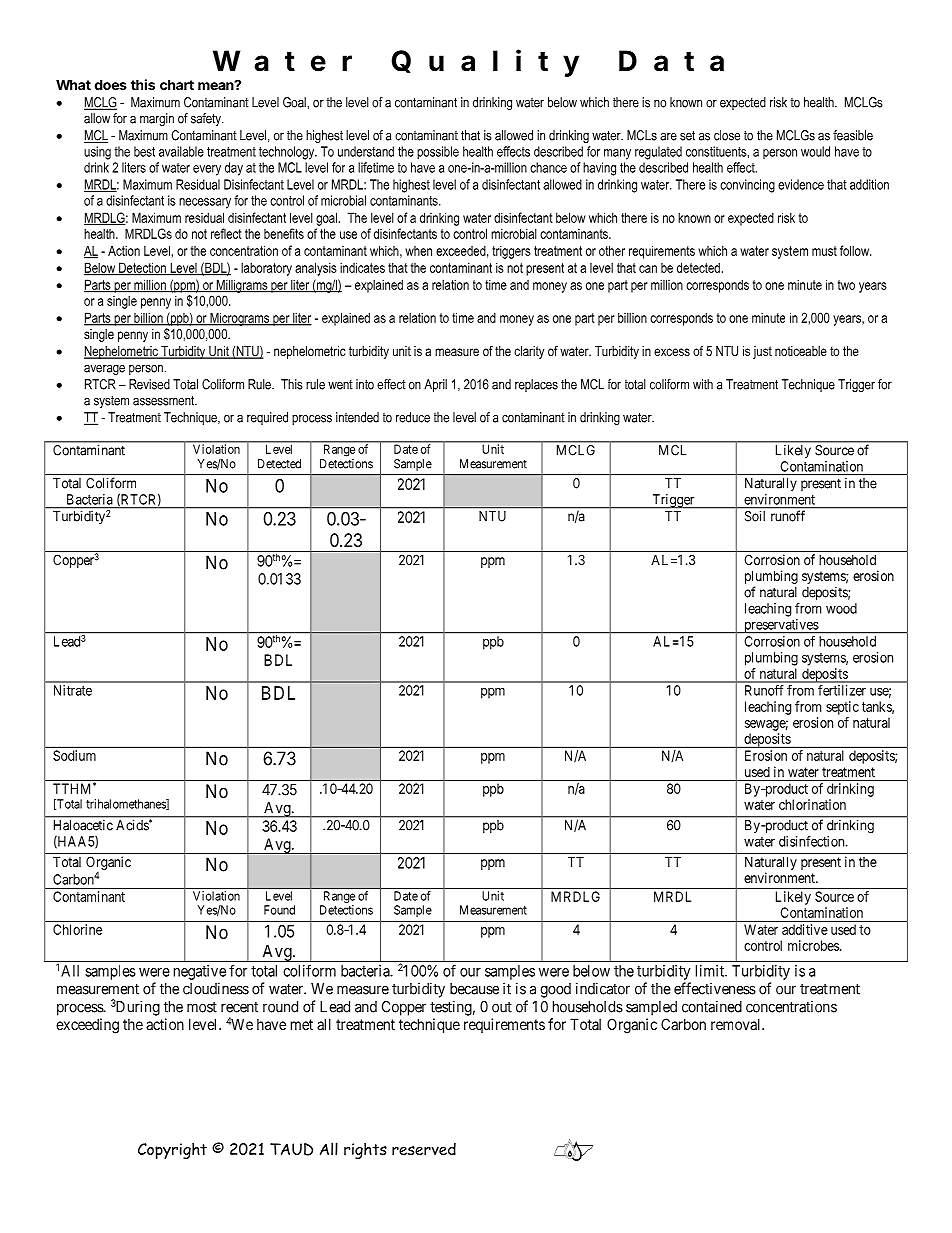 This screenshot has width=952, height=1233. What do you see at coordinates (781, 626) in the screenshot?
I see `preservatives` at bounding box center [781, 626].
